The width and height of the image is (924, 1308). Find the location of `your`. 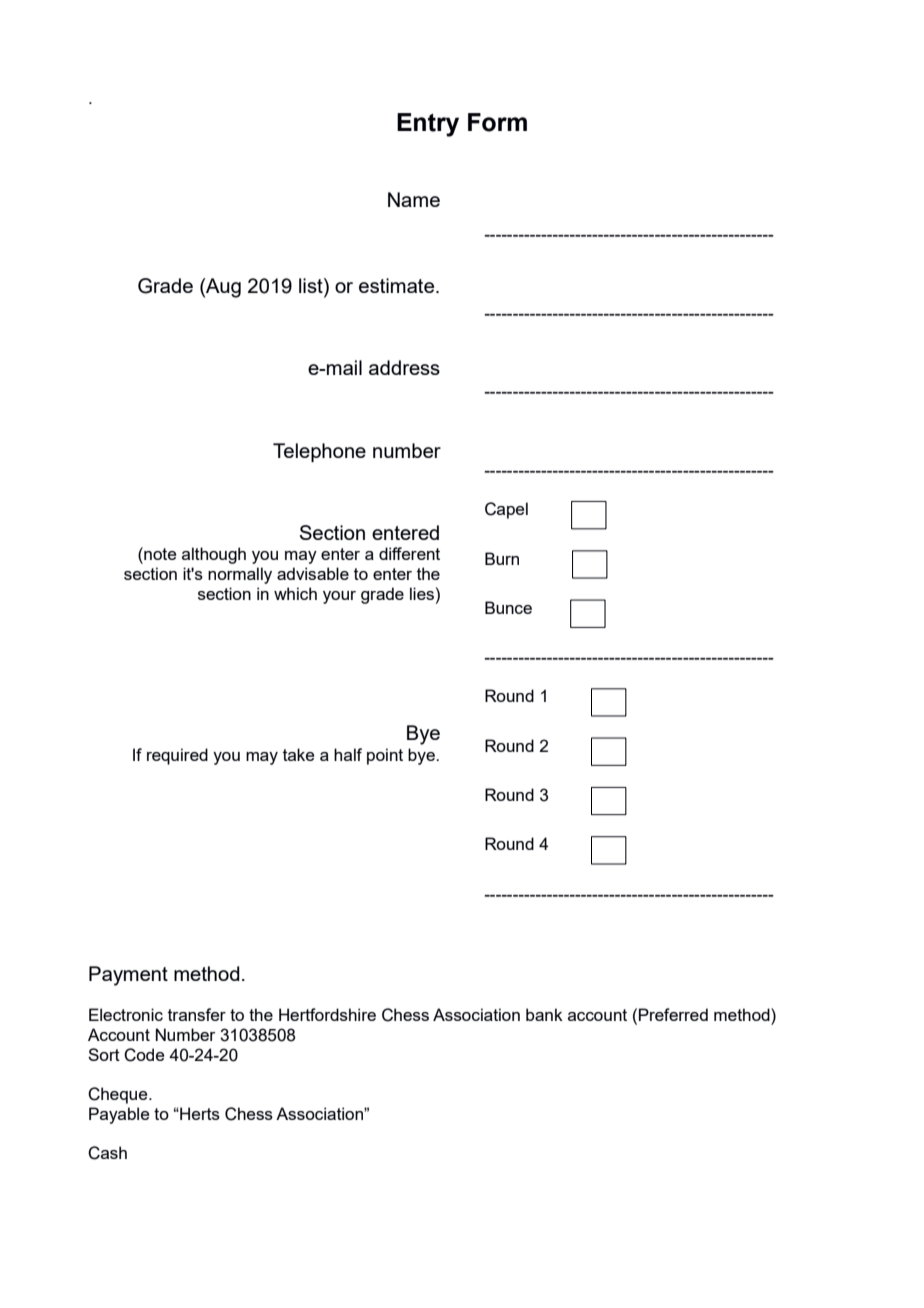

your is located at coordinates (339, 597).
